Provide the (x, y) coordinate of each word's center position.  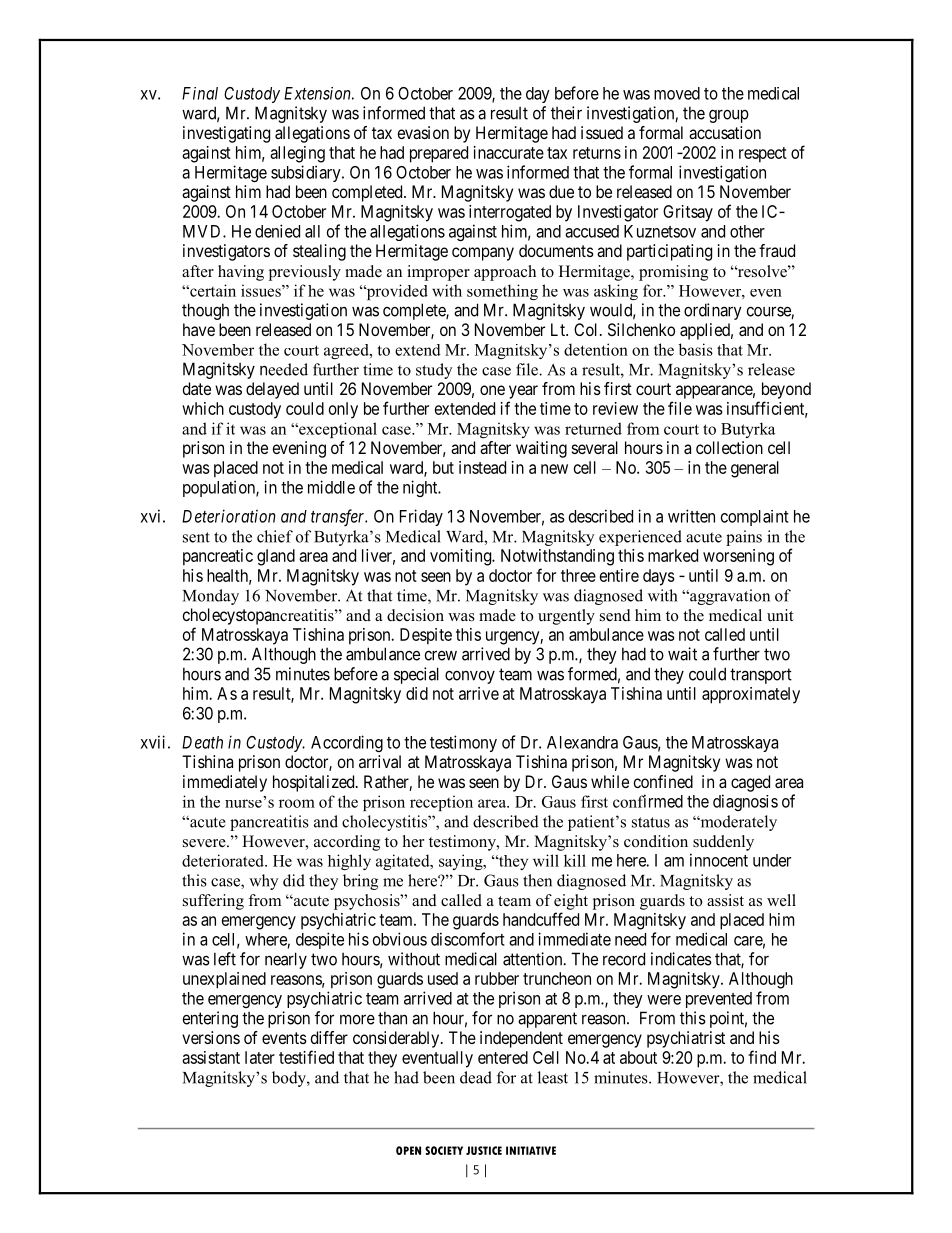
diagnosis (745, 802)
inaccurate (509, 152)
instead (482, 467)
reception (441, 803)
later (260, 1057)
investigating (226, 134)
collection (729, 447)
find (762, 1057)
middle (331, 487)
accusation (725, 132)
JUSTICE (484, 1150)
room (297, 803)
